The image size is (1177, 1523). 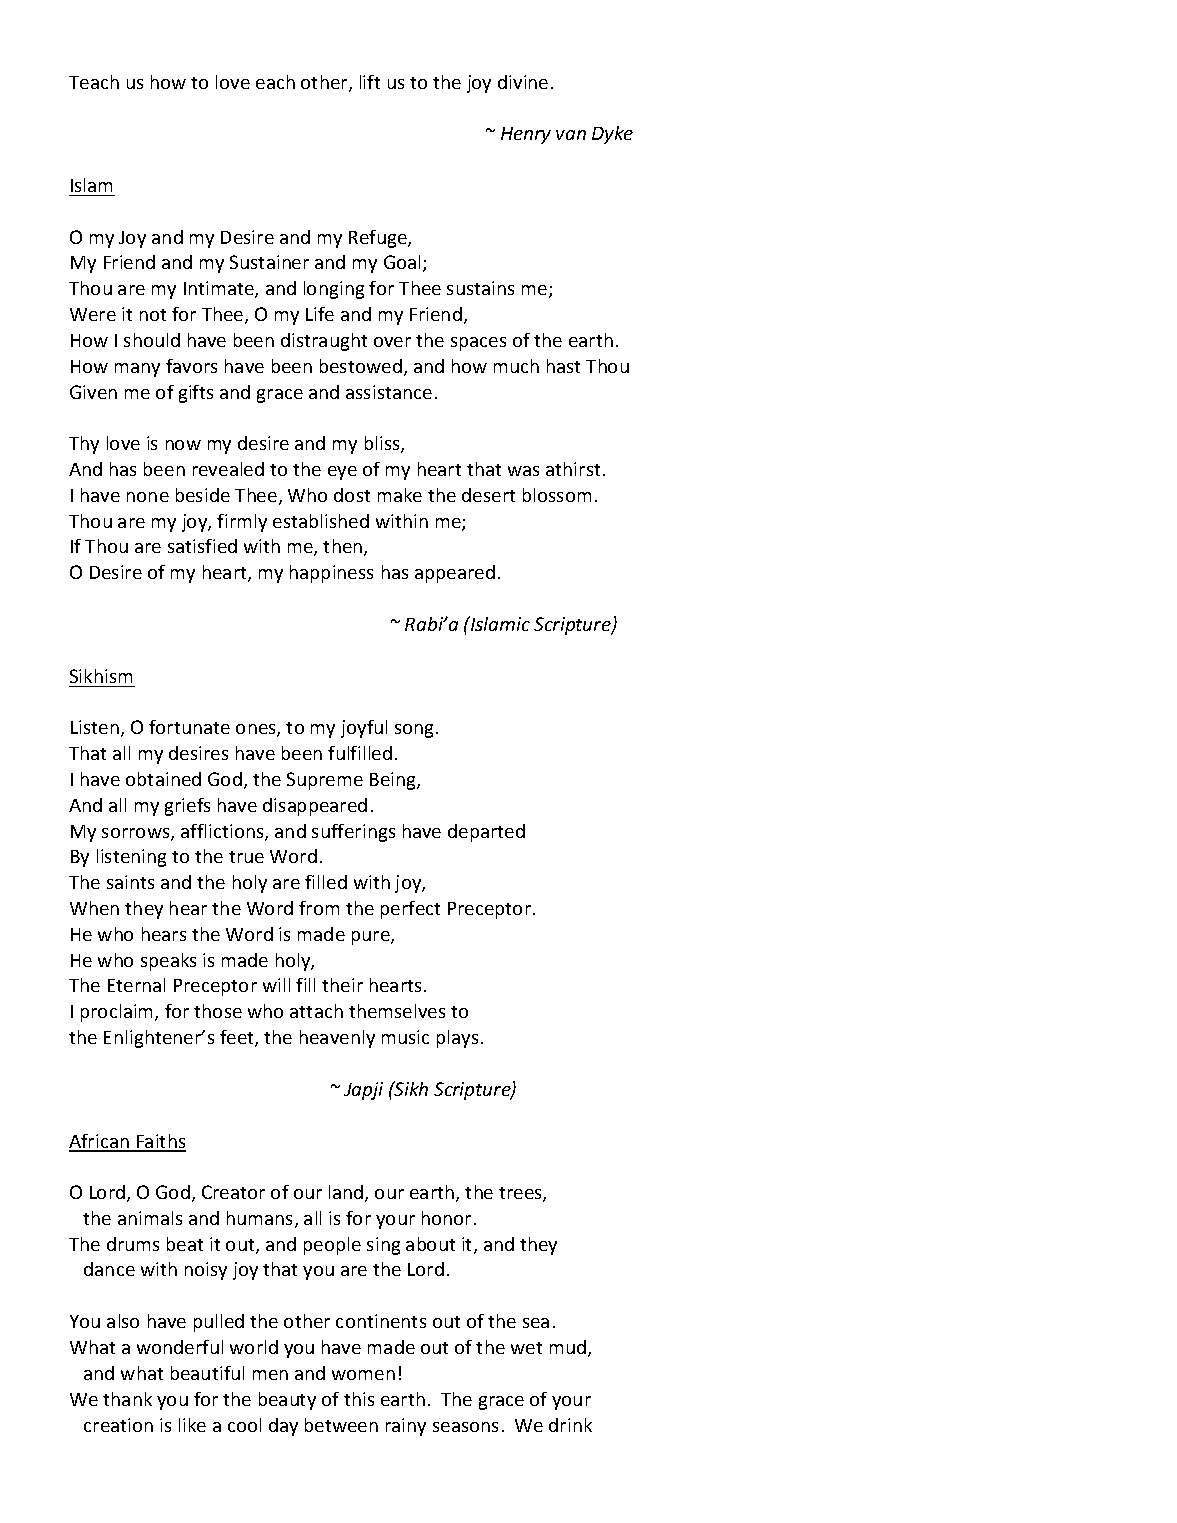 I want to click on now, so click(x=183, y=445).
